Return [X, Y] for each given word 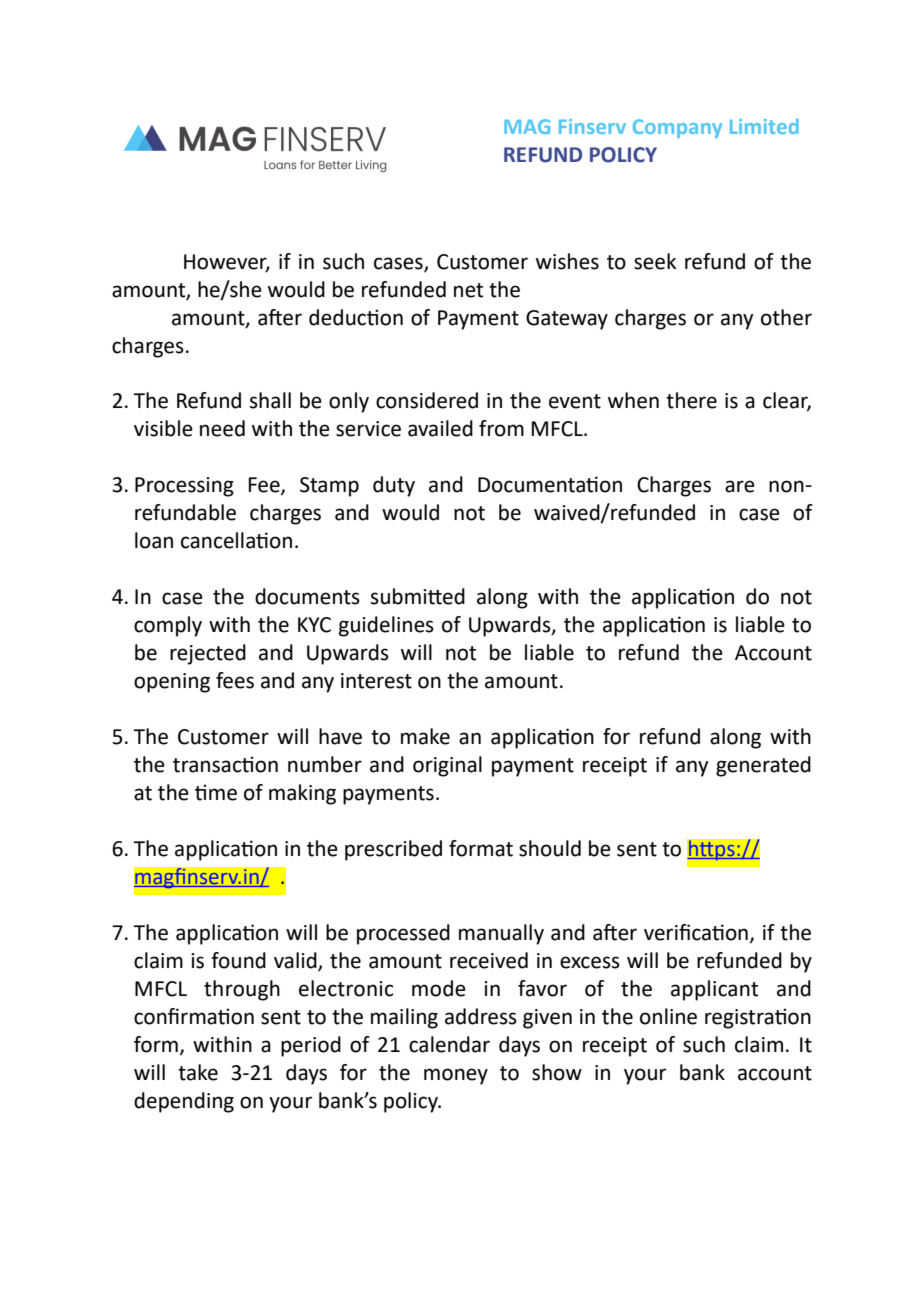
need [222, 428]
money [456, 1076]
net [468, 290]
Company [677, 128]
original [447, 766]
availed [440, 428]
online [668, 1016]
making [302, 794]
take [198, 1072]
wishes [567, 261]
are [740, 486]
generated [763, 766]
